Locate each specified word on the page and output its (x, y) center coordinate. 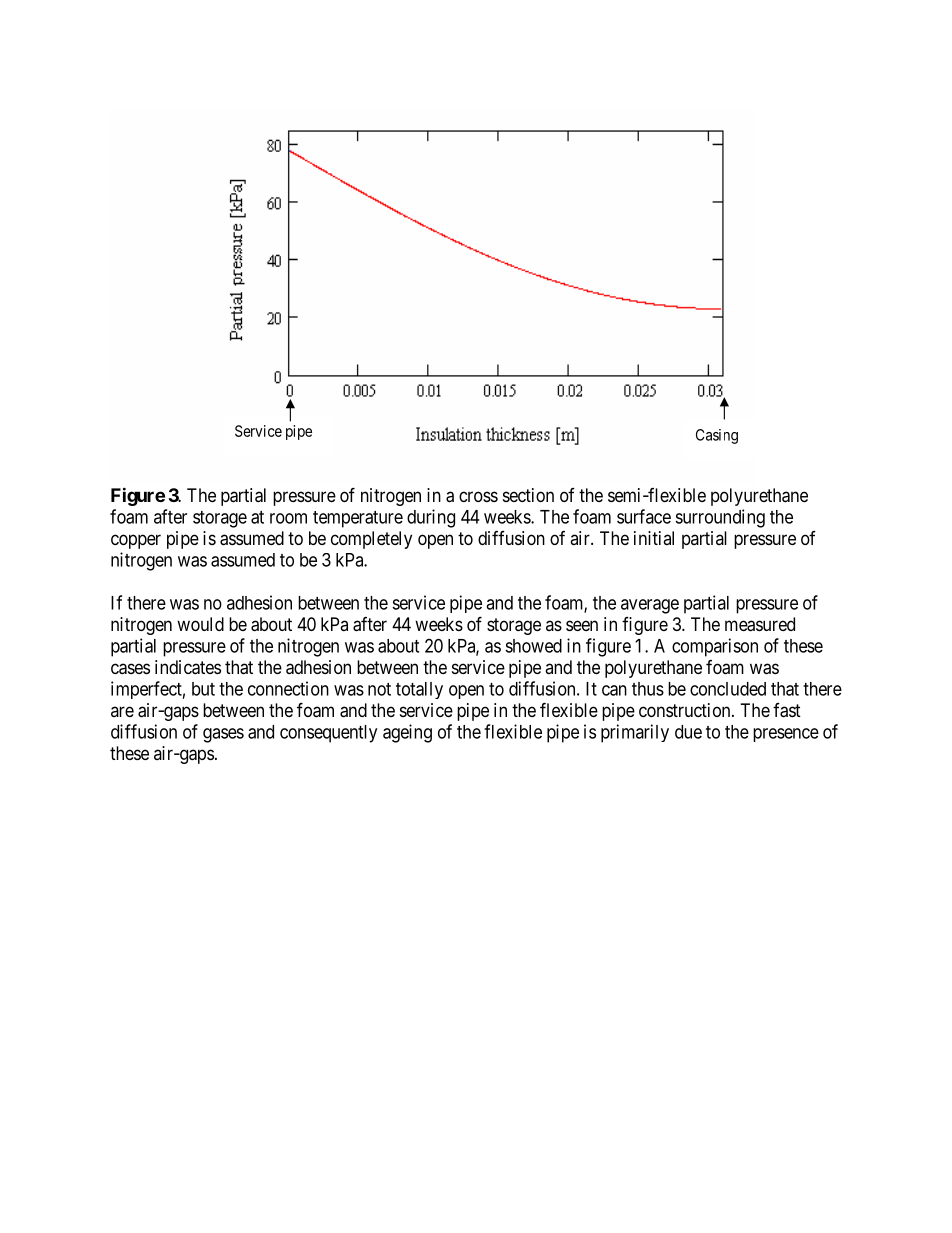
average (650, 606)
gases (223, 735)
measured (760, 624)
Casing (717, 436)
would (200, 624)
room (288, 518)
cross (478, 496)
